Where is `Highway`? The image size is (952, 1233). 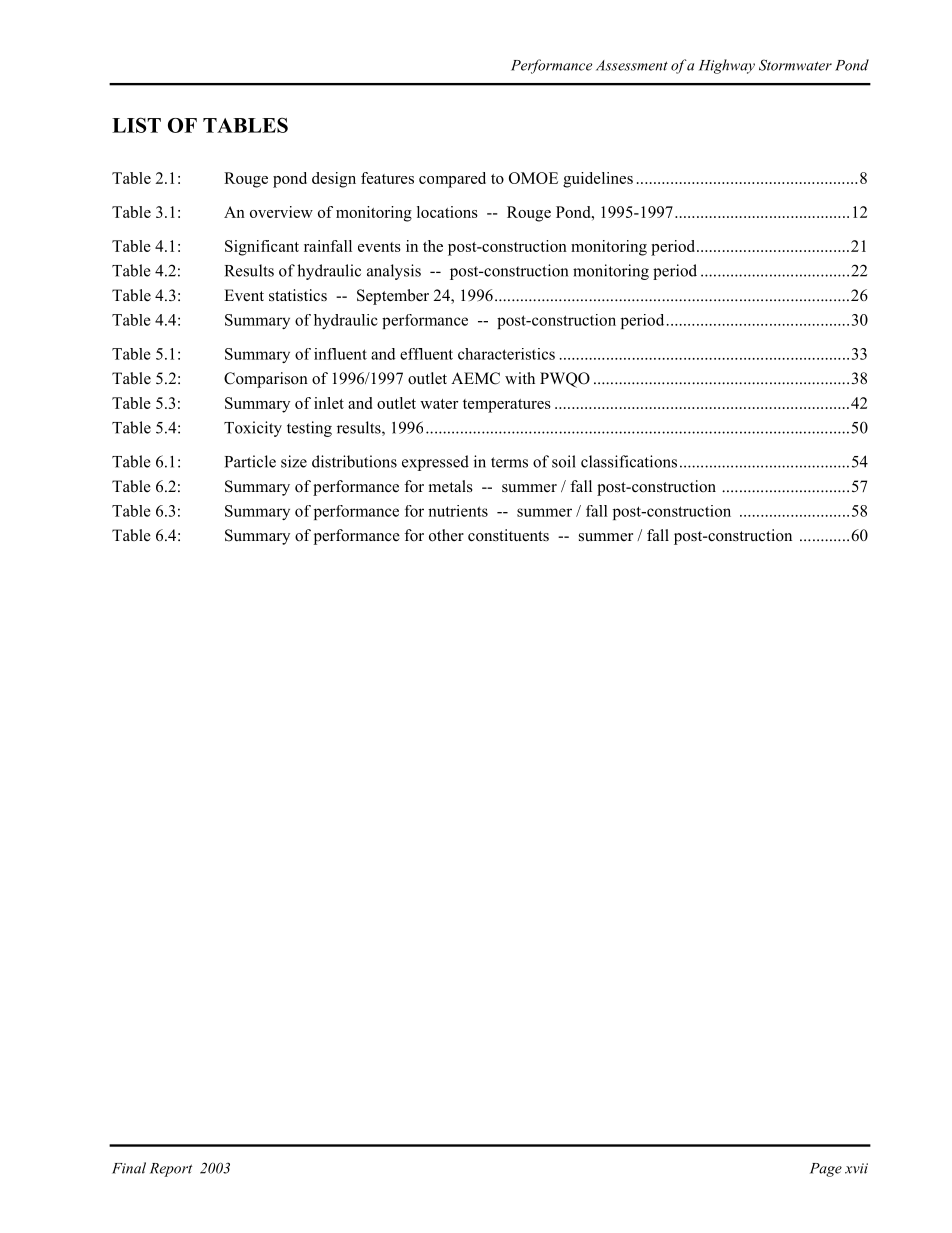
Highway is located at coordinates (727, 66).
